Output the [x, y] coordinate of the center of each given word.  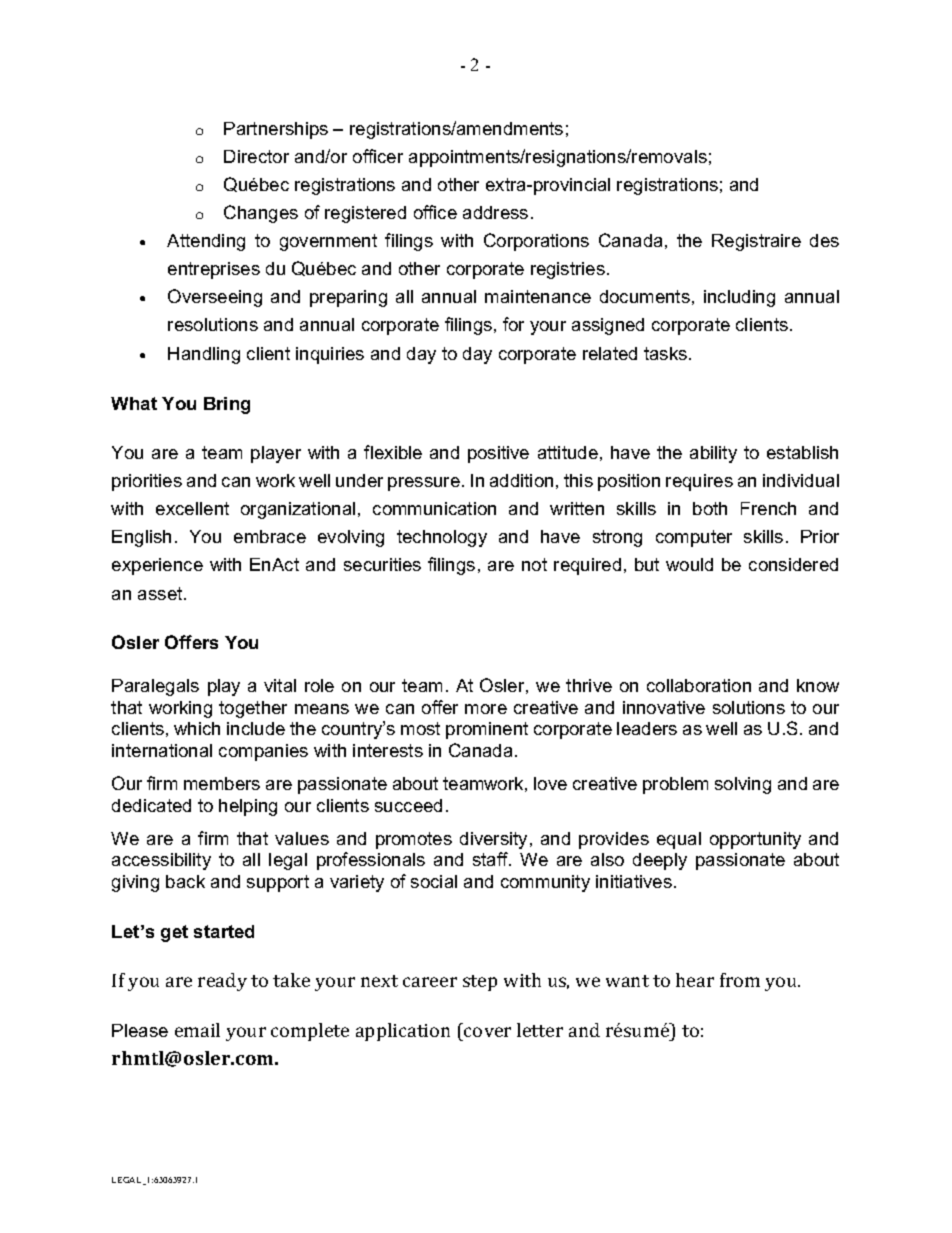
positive [498, 454]
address [495, 212]
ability [713, 454]
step [480, 983]
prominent [487, 730]
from [740, 980]
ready [222, 982]
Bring [227, 405]
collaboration [699, 685]
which [197, 728]
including [739, 298]
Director [256, 156]
